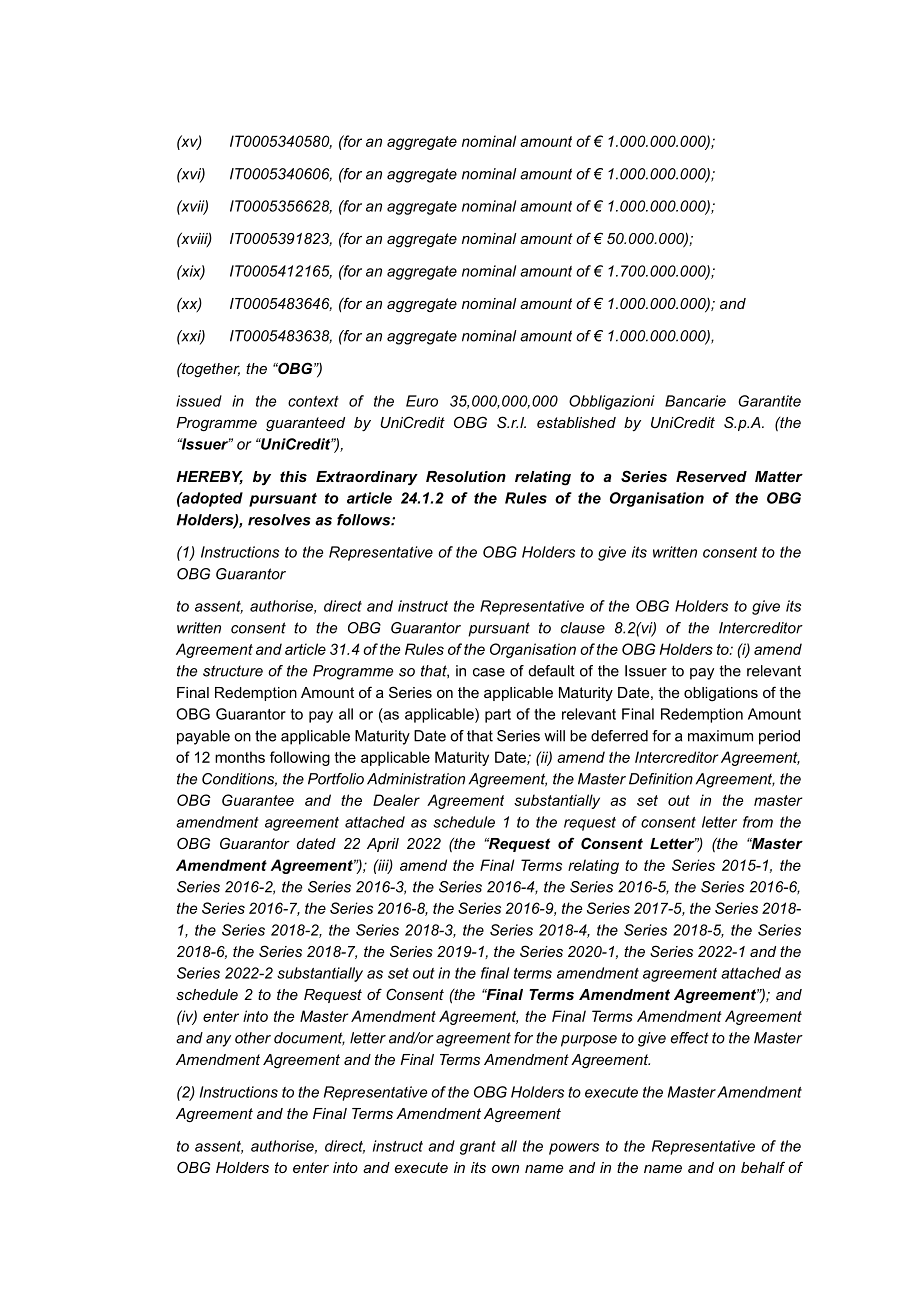 The height and width of the page is (1308, 924). I want to click on any, so click(218, 1041).
